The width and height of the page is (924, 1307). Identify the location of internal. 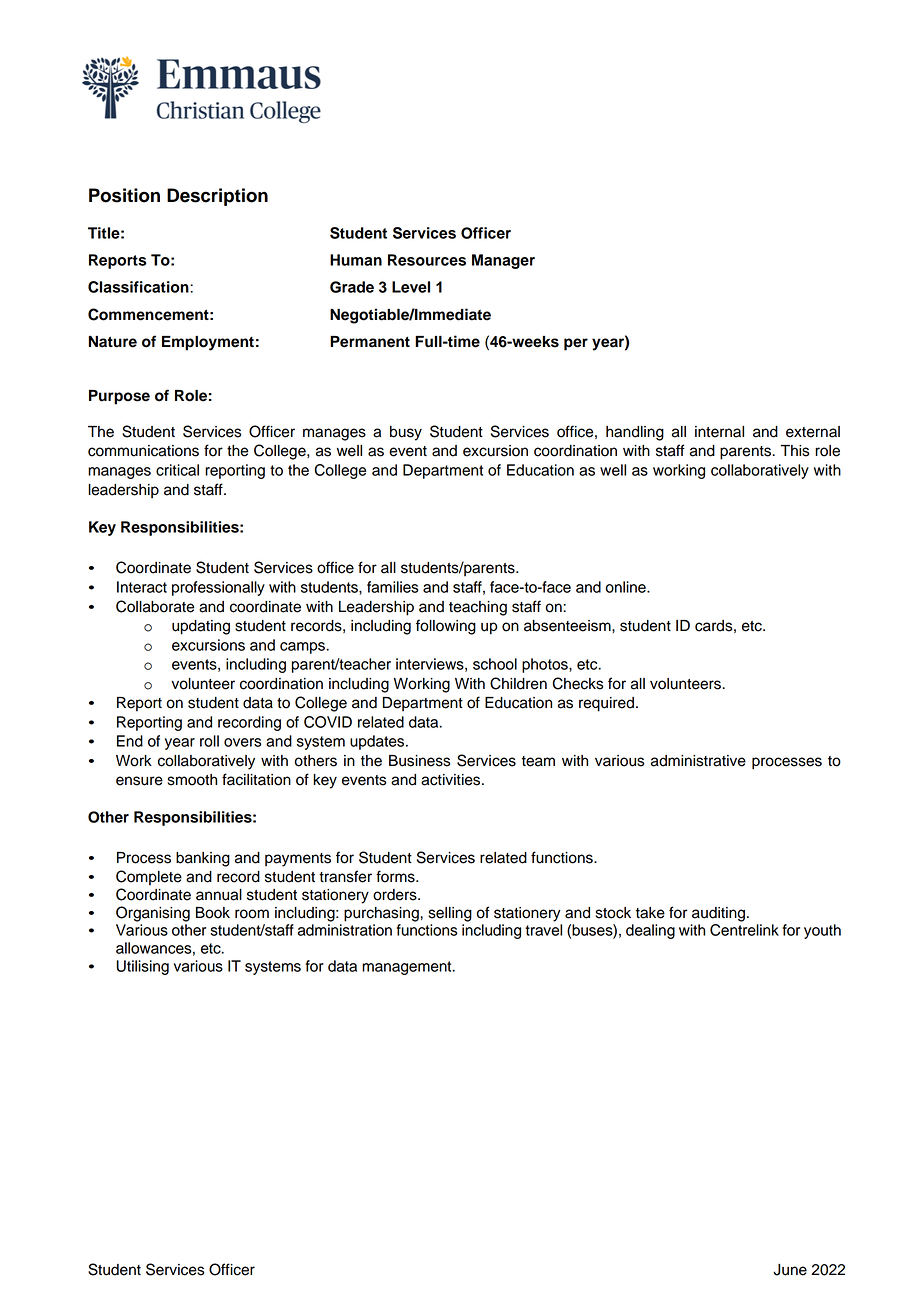
(719, 432).
